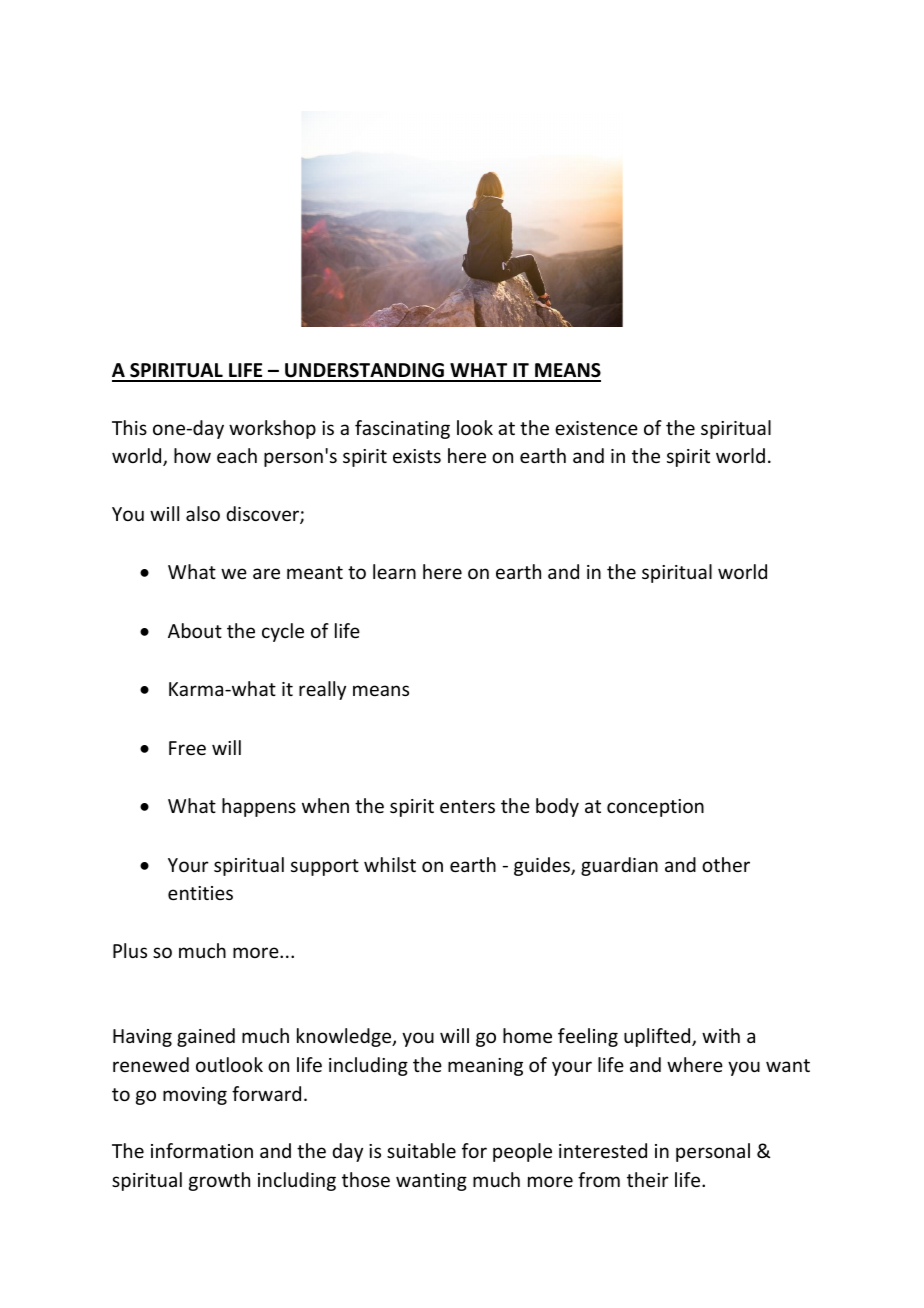 This screenshot has width=924, height=1308. What do you see at coordinates (394, 571) in the screenshot?
I see `learn` at bounding box center [394, 571].
